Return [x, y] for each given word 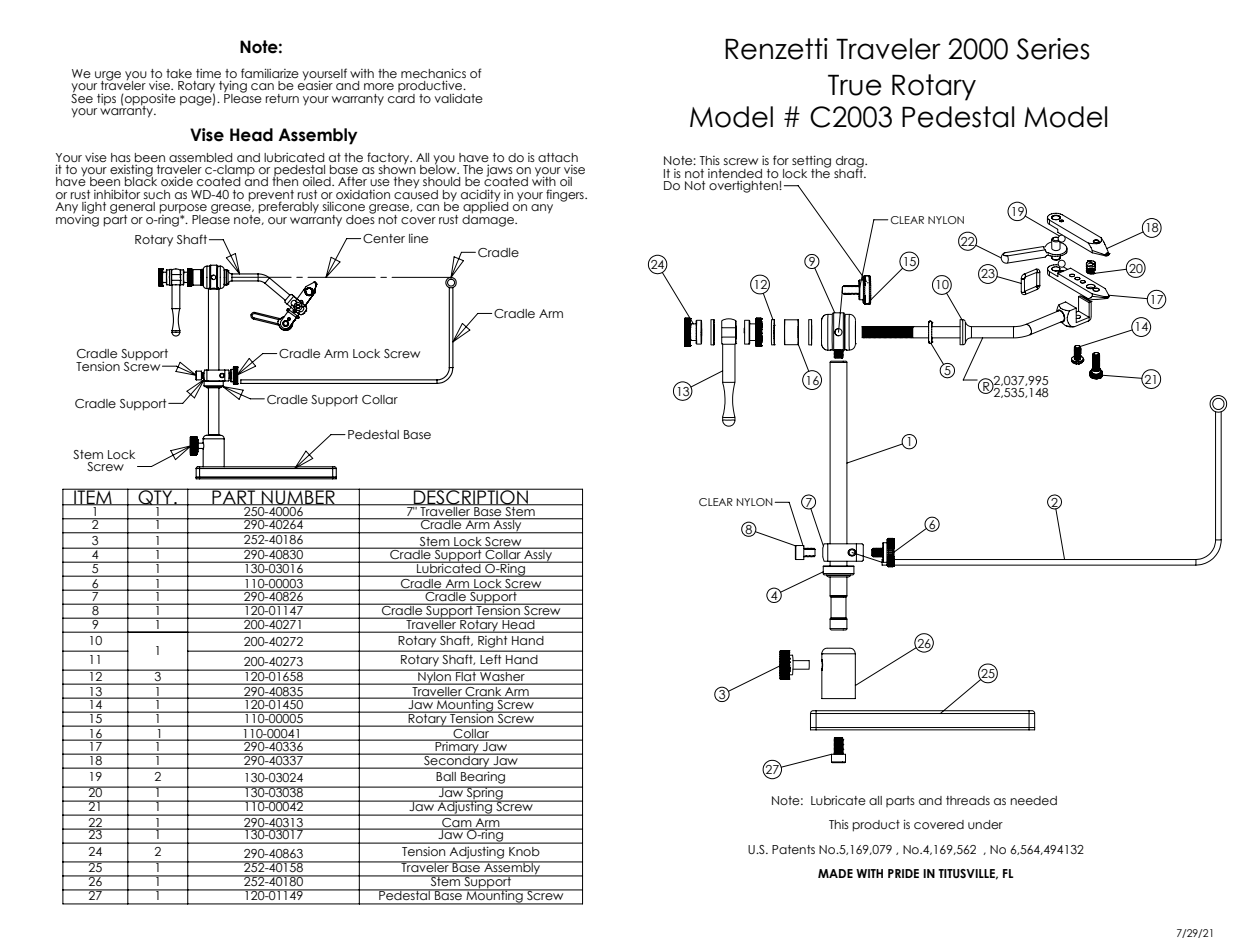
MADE [835, 873]
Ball [446, 776]
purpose [183, 210]
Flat [466, 675]
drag [851, 163]
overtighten [744, 186]
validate [459, 98]
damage [489, 219]
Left [491, 659]
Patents [793, 849]
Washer [502, 675]
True [855, 85]
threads [968, 800]
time [208, 73]
